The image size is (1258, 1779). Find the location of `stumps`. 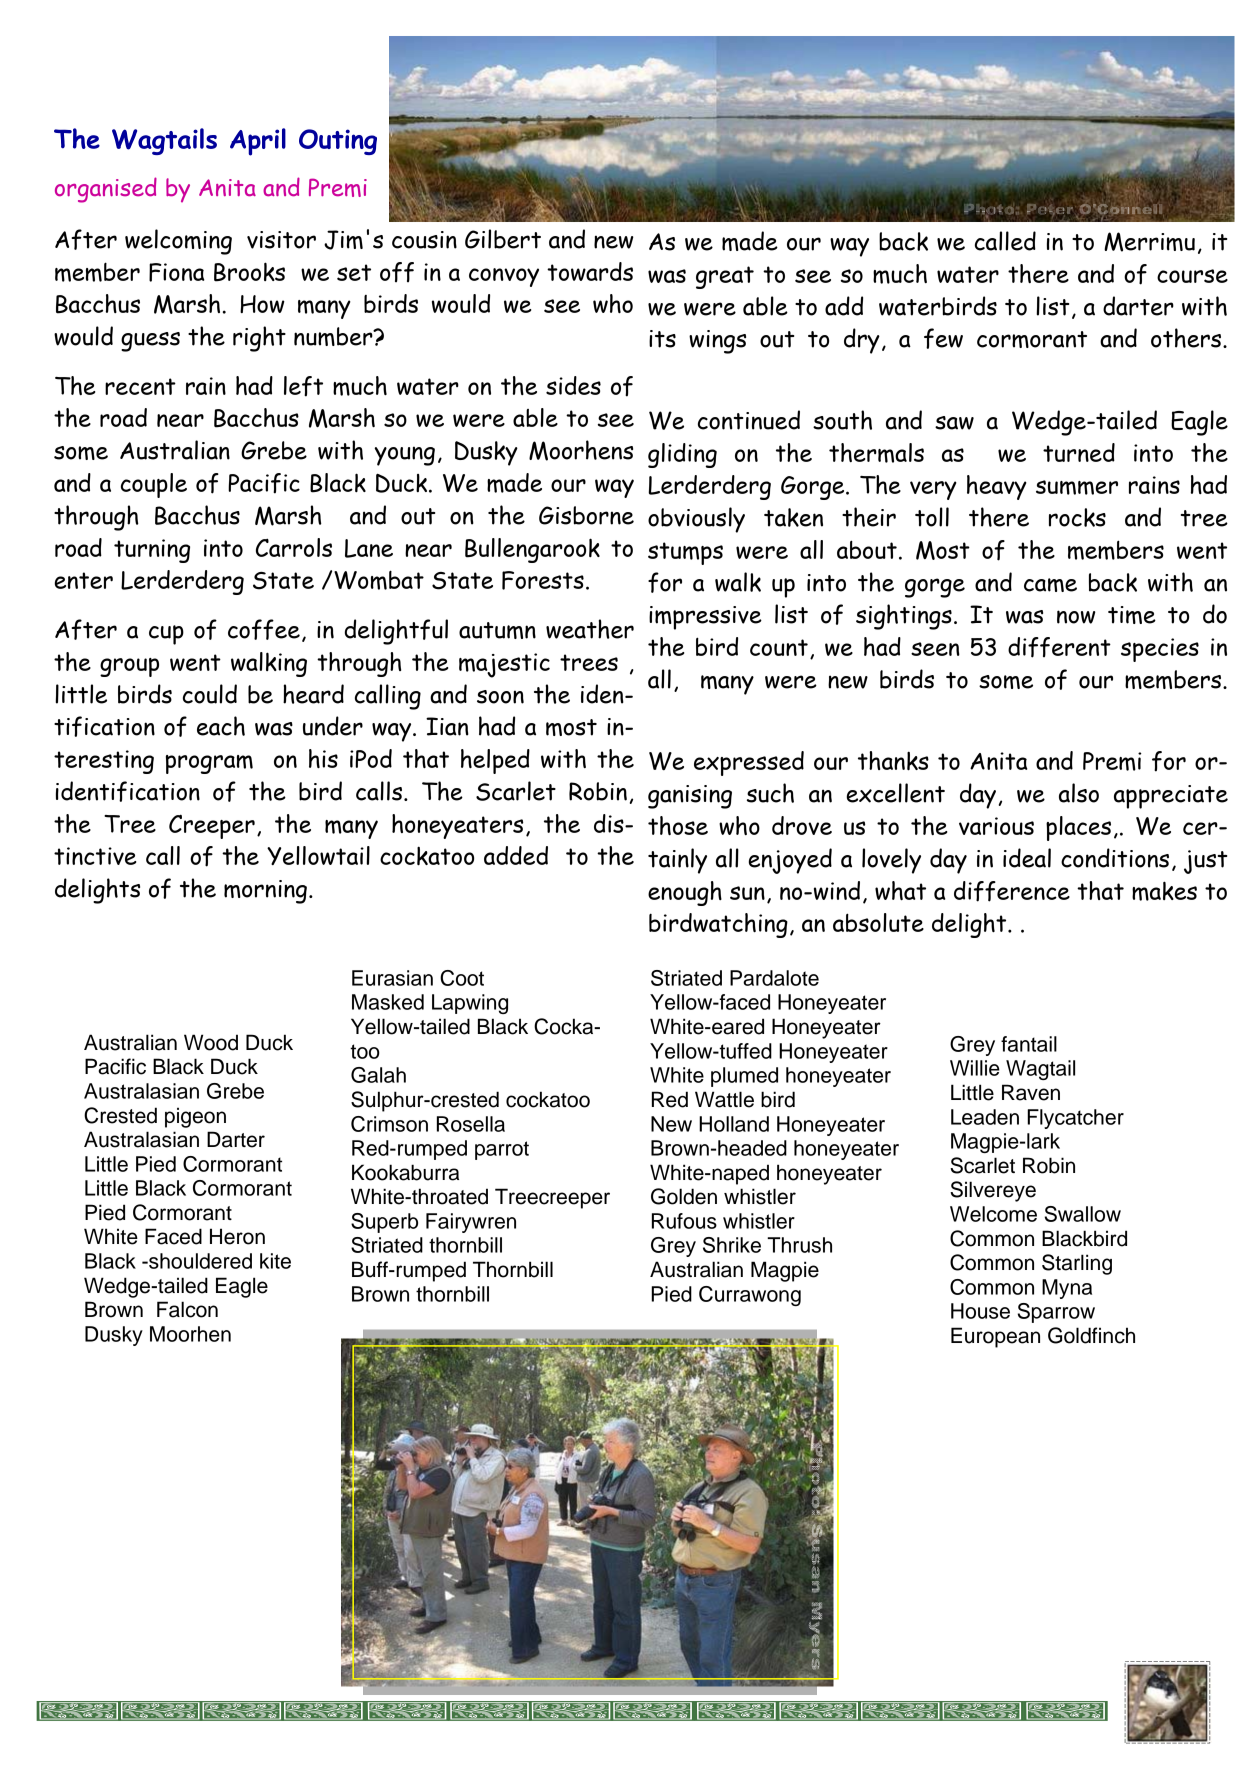

stumps is located at coordinates (685, 553).
